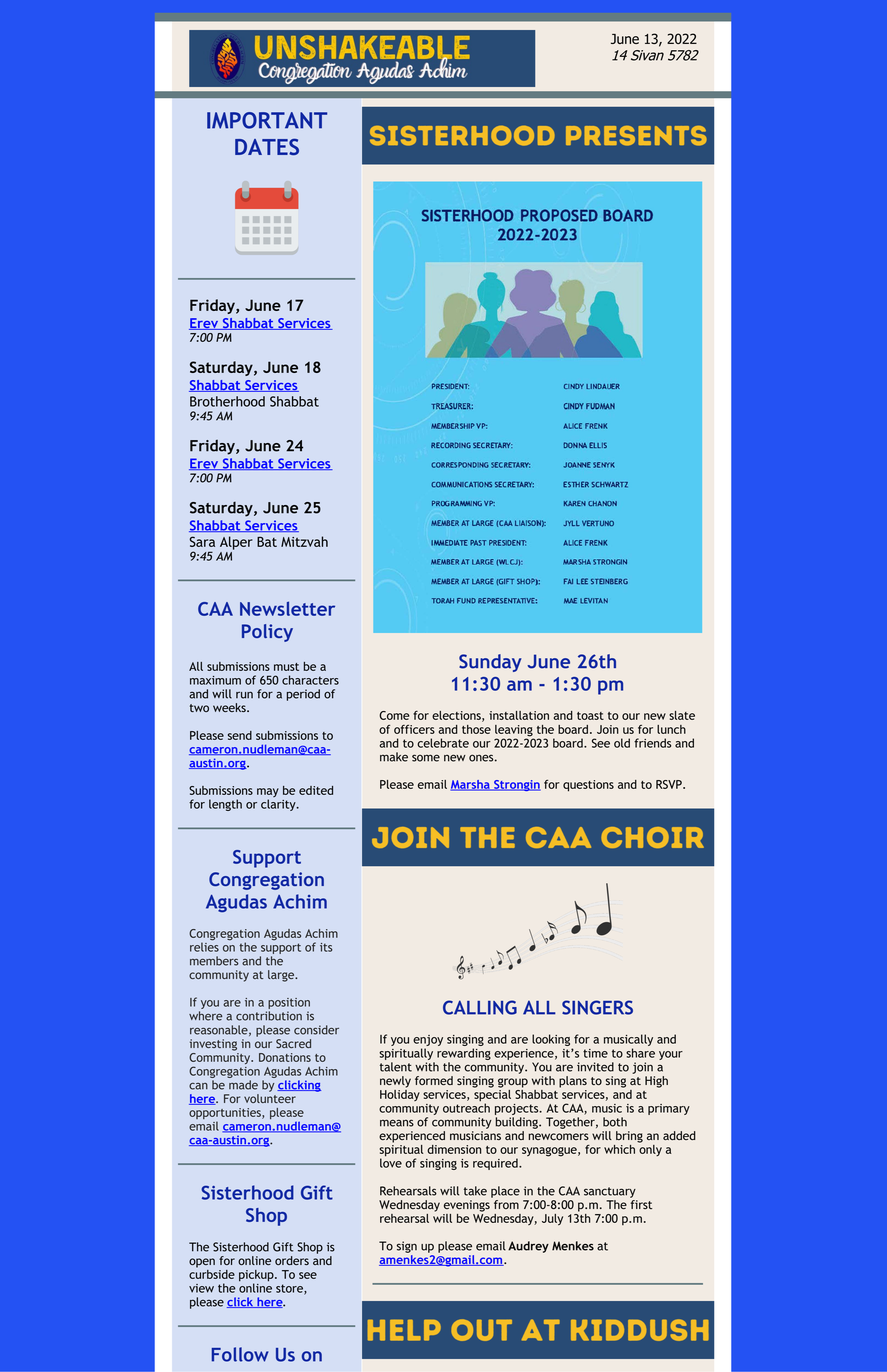  What do you see at coordinates (243, 1085) in the screenshot?
I see `made` at bounding box center [243, 1085].
